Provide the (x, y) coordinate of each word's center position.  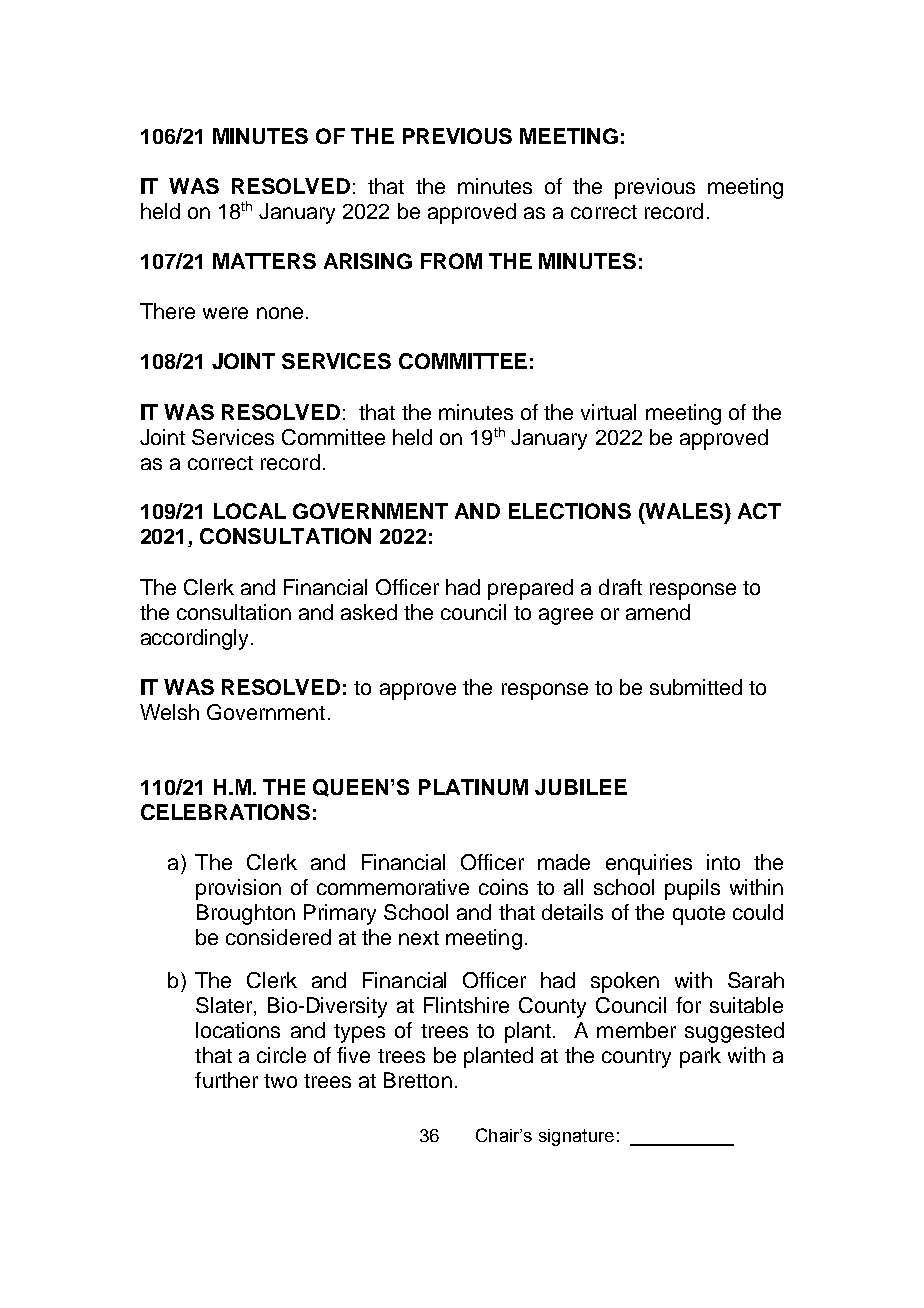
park (700, 1057)
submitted (696, 687)
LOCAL (250, 511)
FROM (451, 261)
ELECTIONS (570, 511)
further (226, 1080)
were (225, 313)
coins (503, 887)
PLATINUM (473, 787)
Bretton (418, 1080)
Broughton (246, 914)
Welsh (169, 712)
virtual (608, 412)
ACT (759, 511)
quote (699, 915)
